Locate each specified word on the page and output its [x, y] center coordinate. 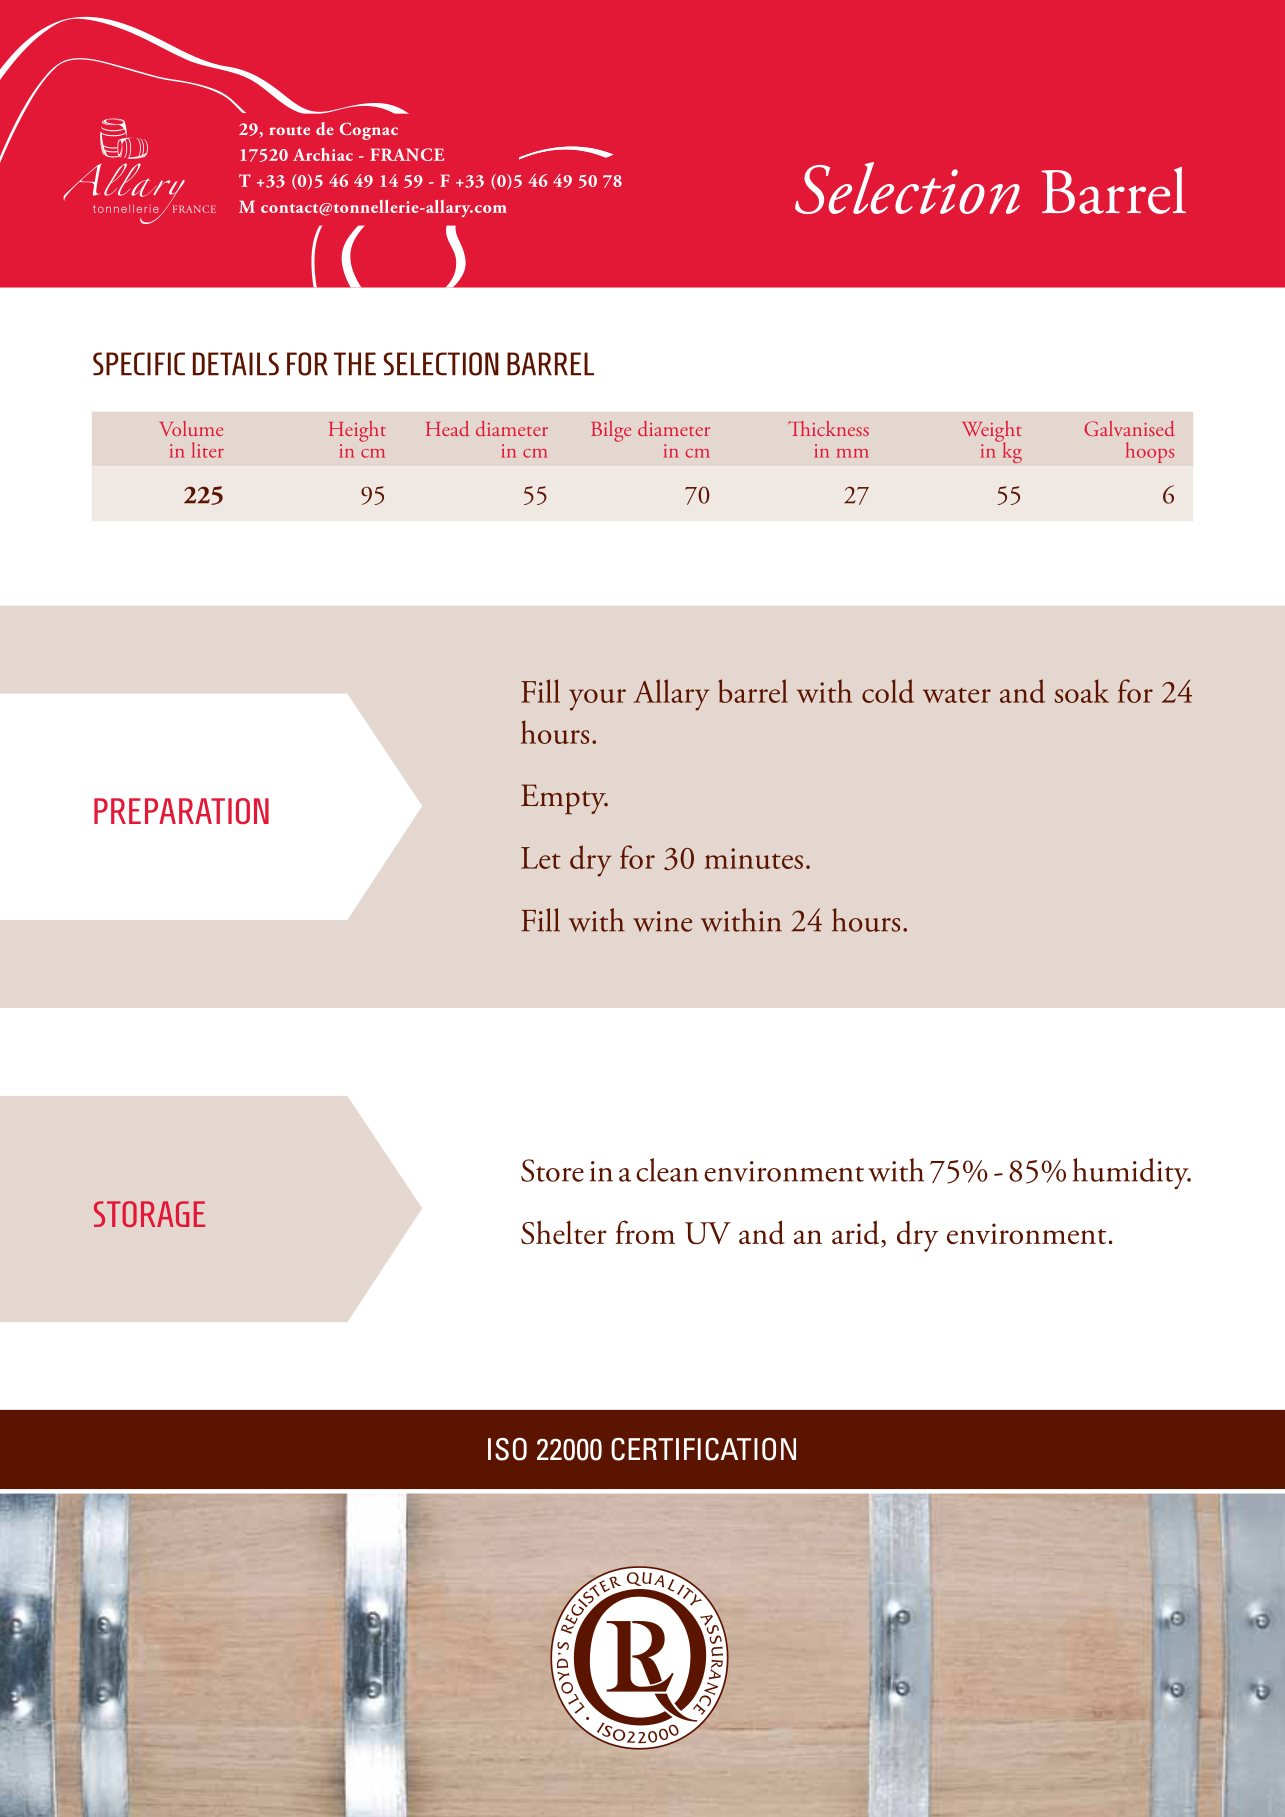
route [289, 131]
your [597, 700]
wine [662, 921]
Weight [991, 432]
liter [208, 450]
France [407, 154]
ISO [507, 1449]
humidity [1131, 1173]
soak [1082, 691]
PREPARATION [181, 811]
